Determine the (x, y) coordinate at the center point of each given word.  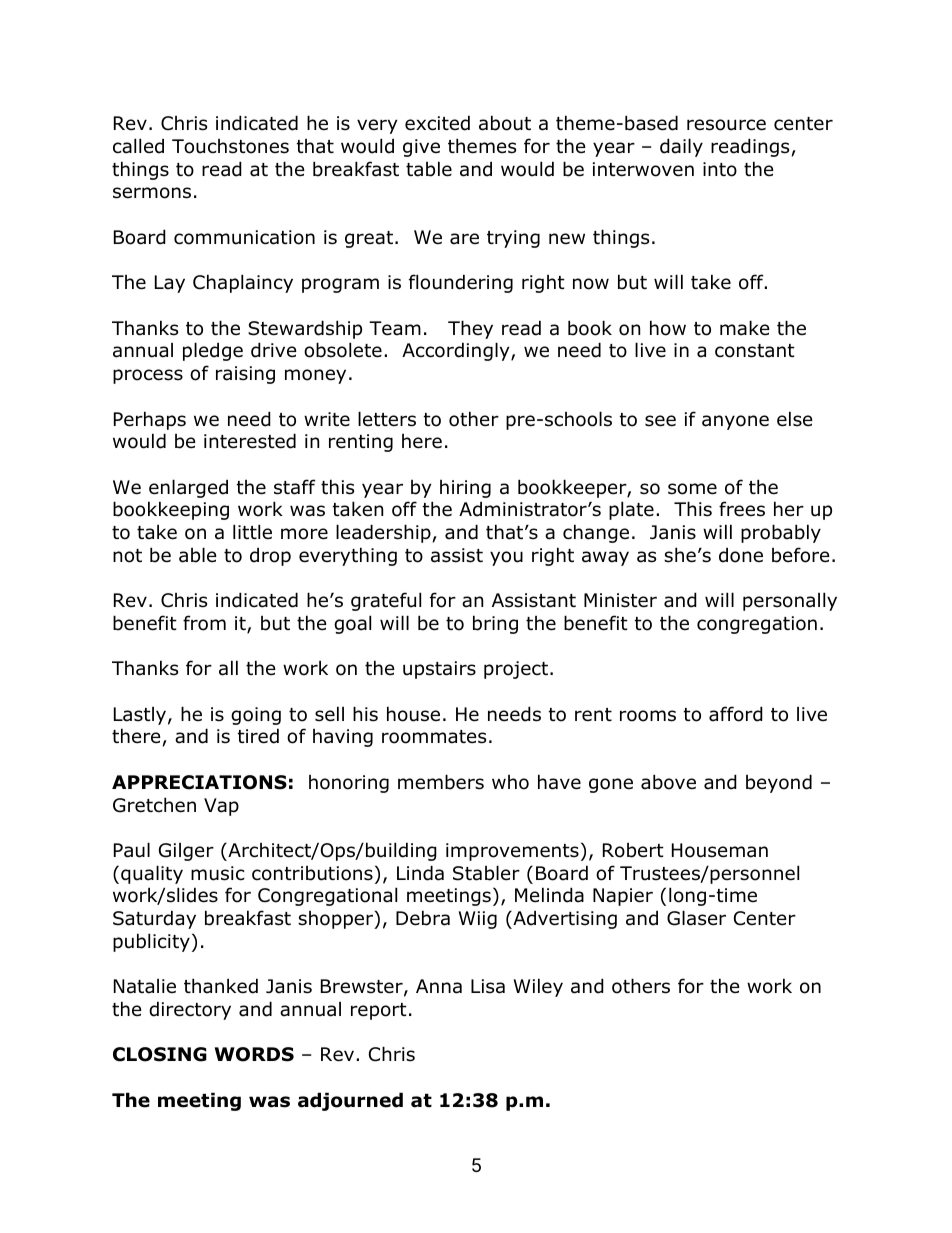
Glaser (696, 918)
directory (190, 1010)
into (720, 169)
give (421, 148)
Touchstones (230, 146)
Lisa (488, 986)
